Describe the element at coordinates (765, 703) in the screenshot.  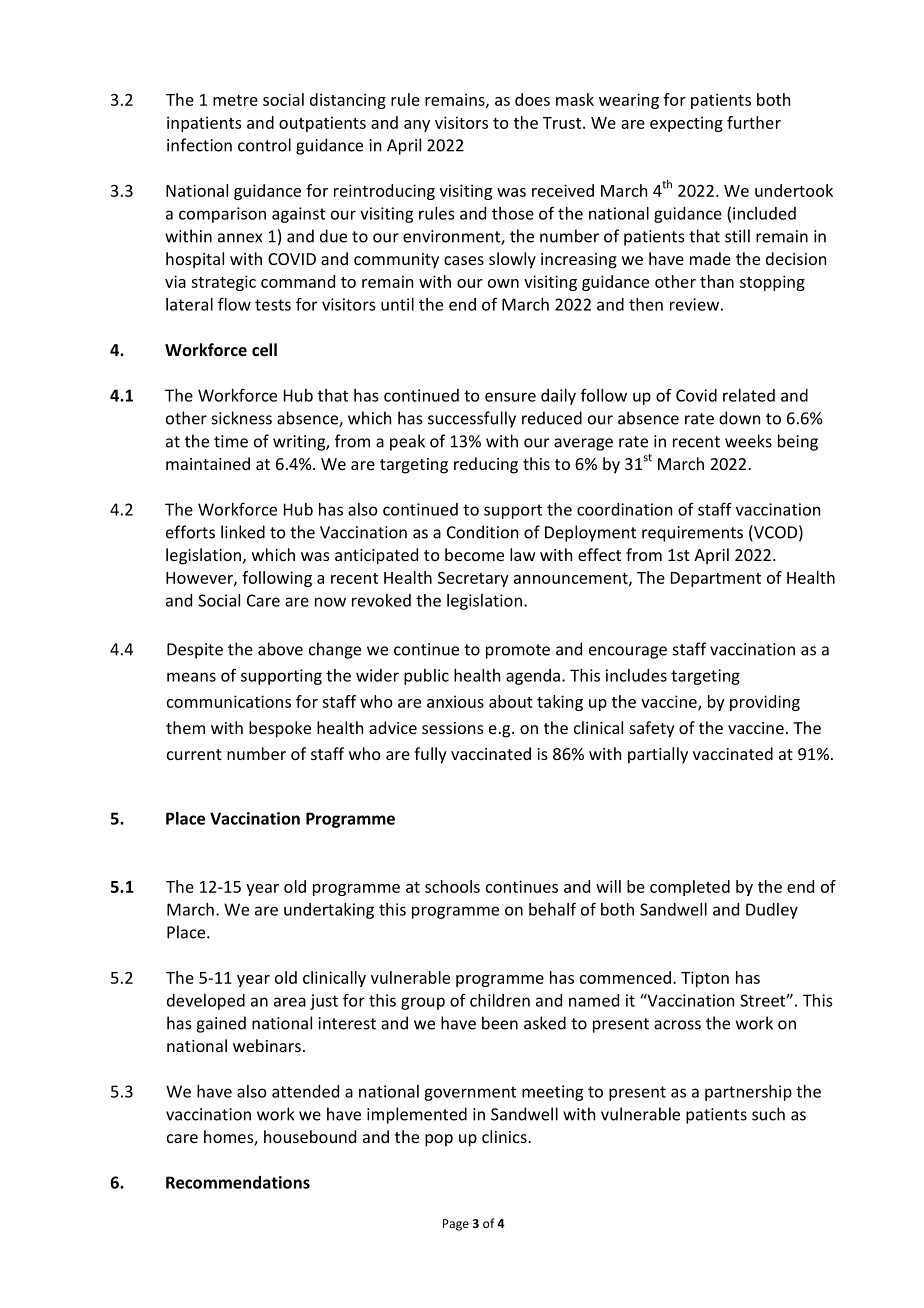
I see `providing` at that location.
